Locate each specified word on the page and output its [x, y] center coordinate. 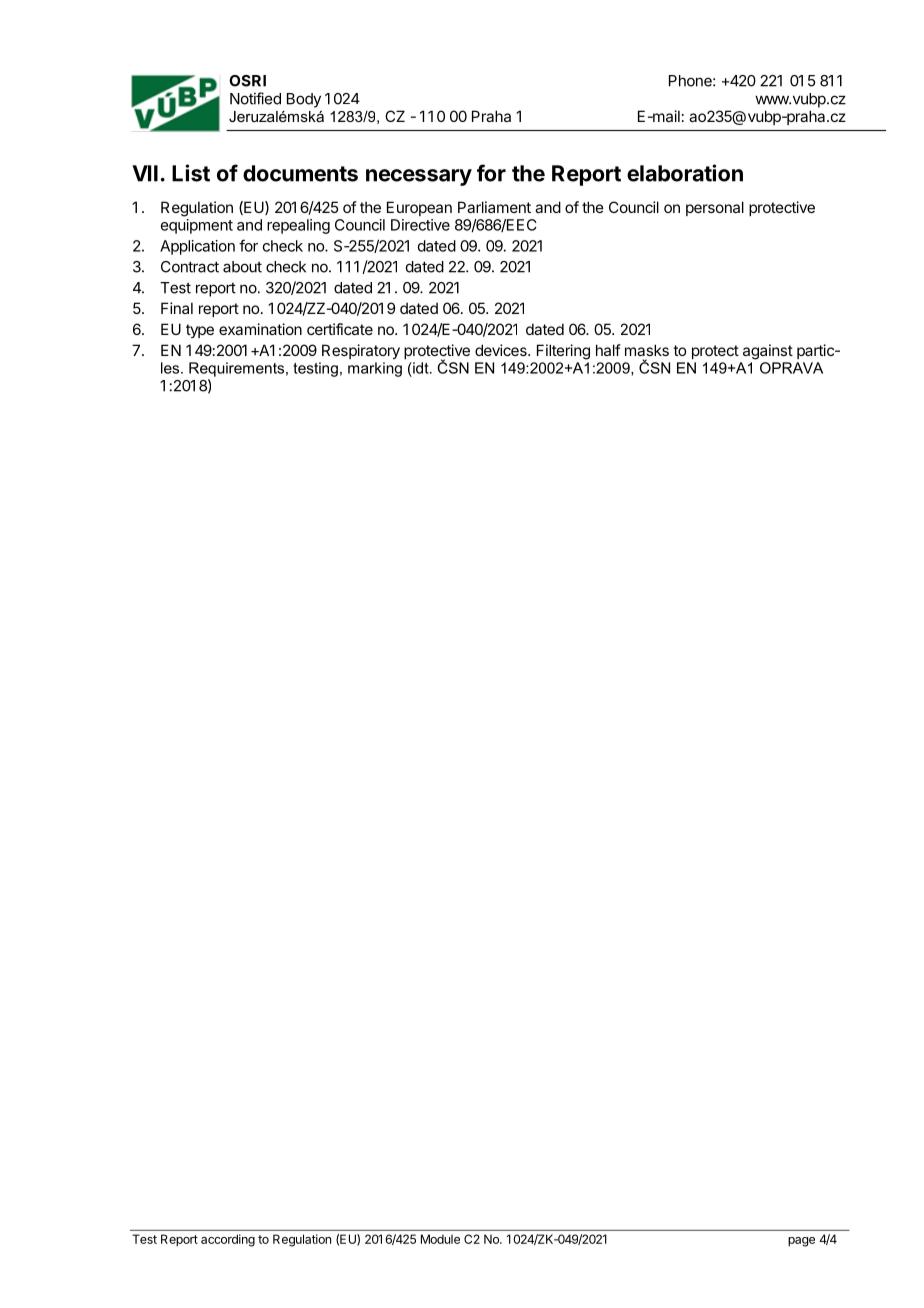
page [801, 1242]
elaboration [685, 173]
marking [375, 369]
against [768, 352]
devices [502, 350]
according [228, 1240]
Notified [255, 98]
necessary [419, 177]
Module [440, 1239]
